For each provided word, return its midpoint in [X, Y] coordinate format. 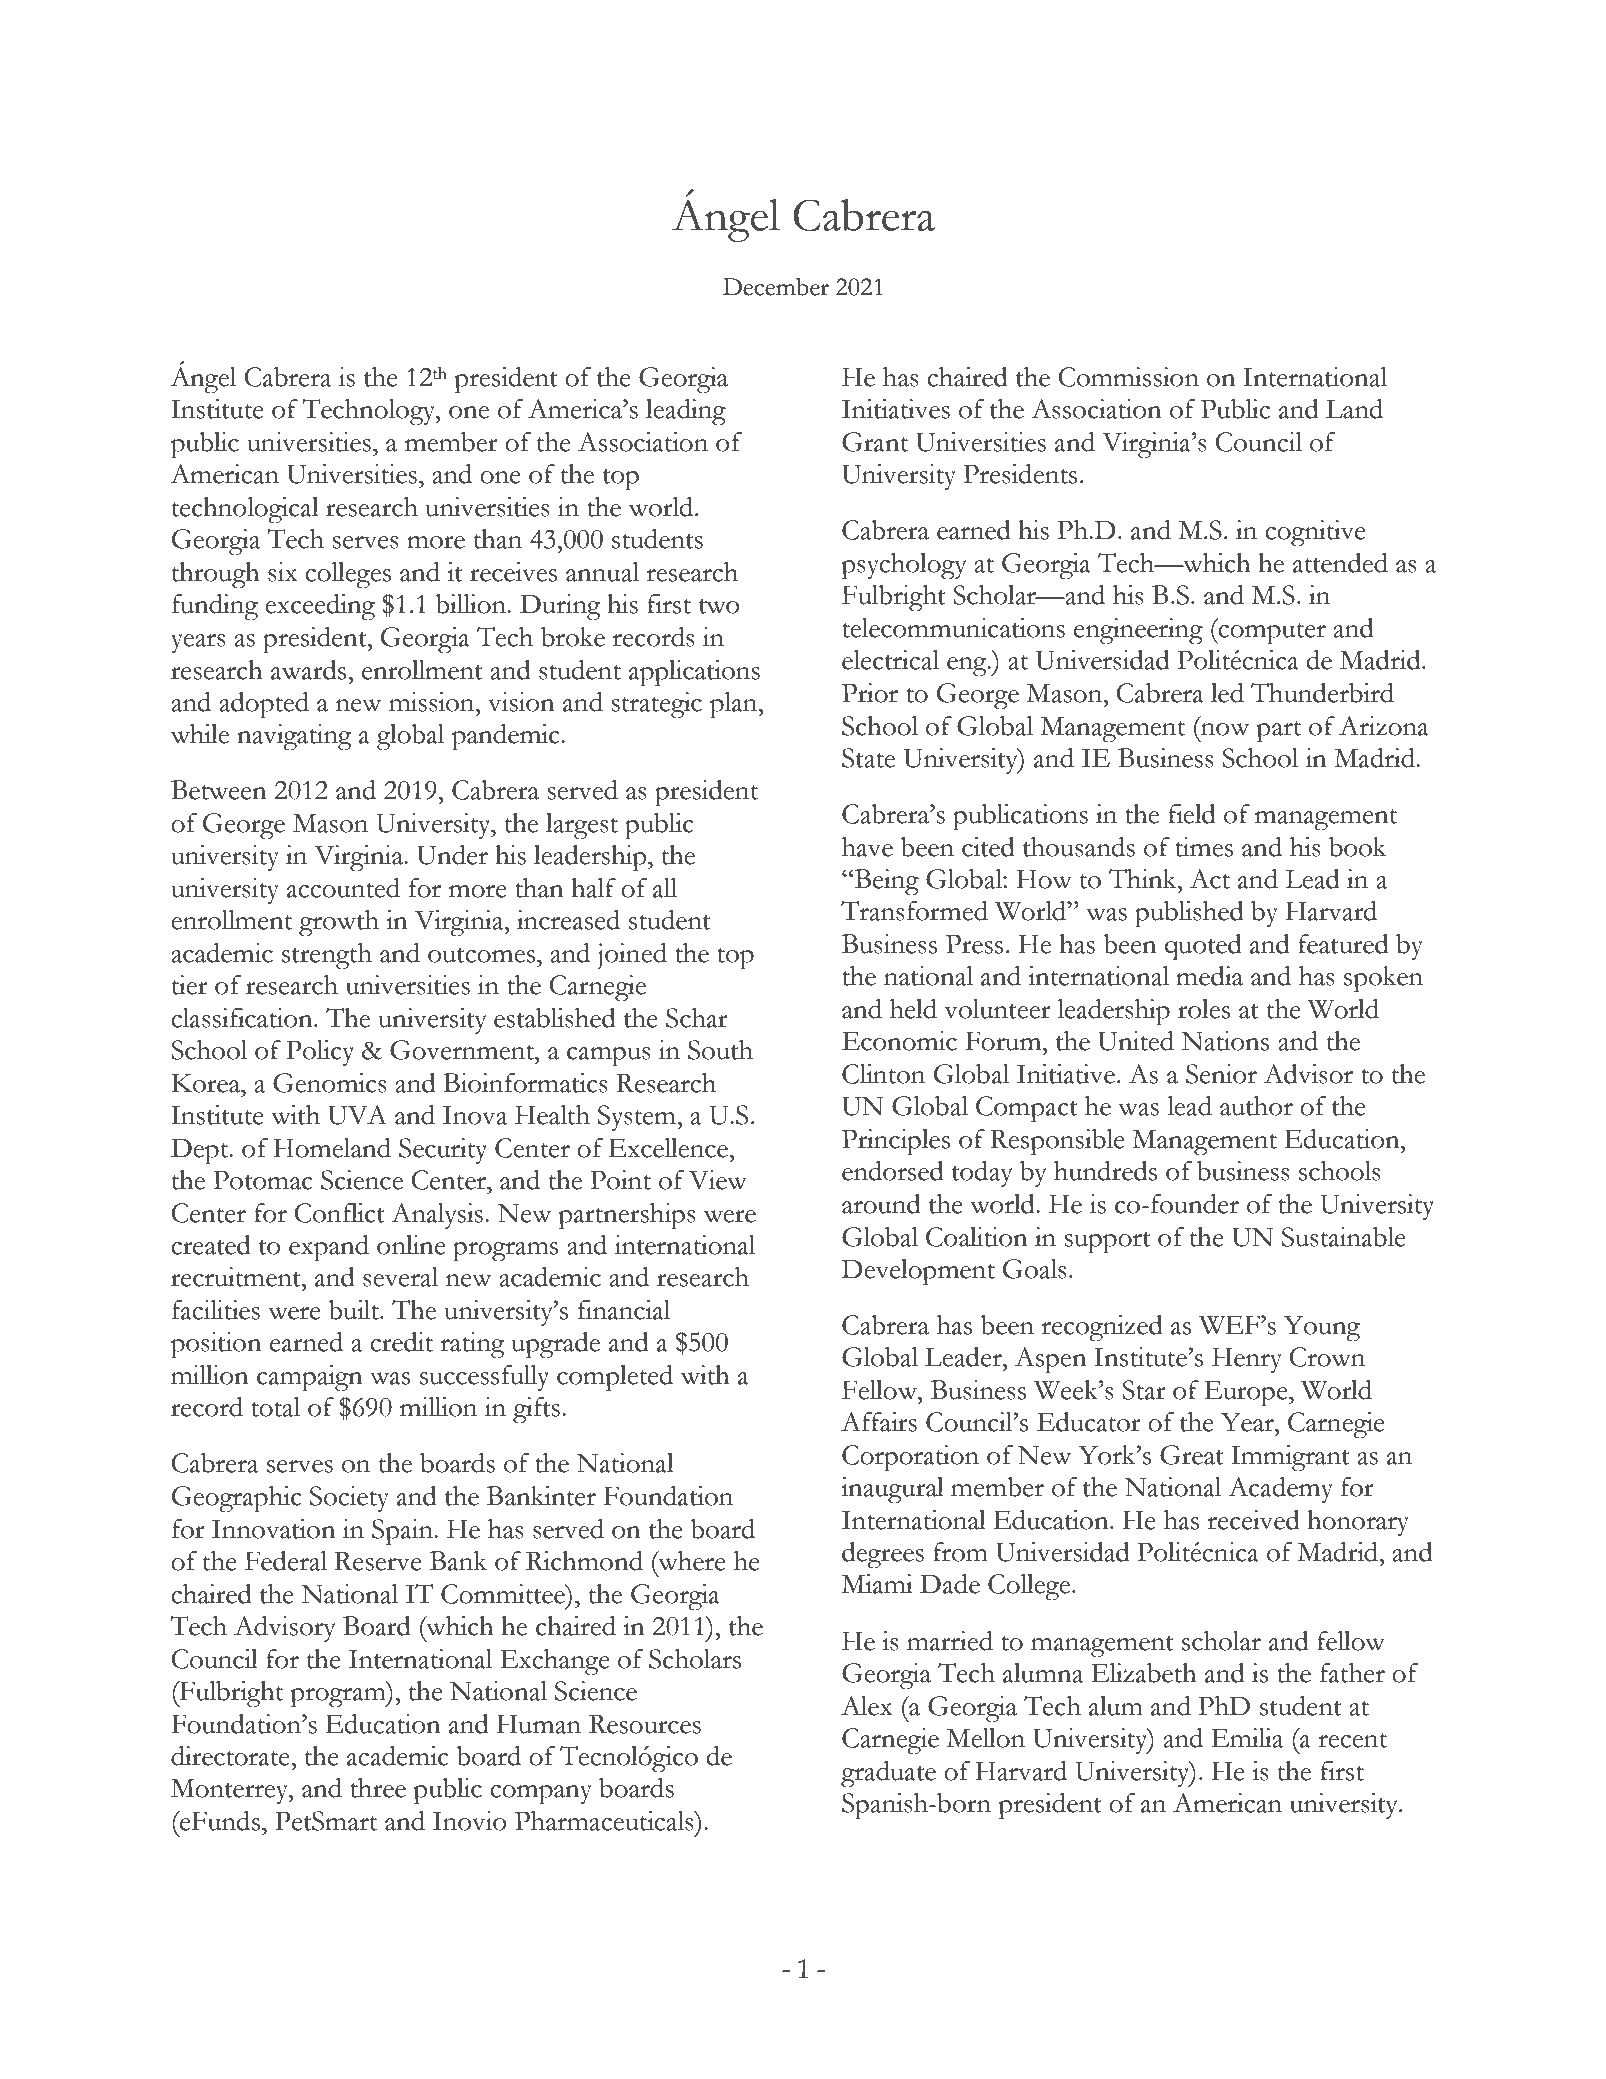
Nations [1225, 1041]
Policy [320, 1053]
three [378, 1788]
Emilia [1247, 1738]
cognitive [1315, 533]
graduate [888, 1774]
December [776, 286]
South [720, 1050]
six [282, 572]
